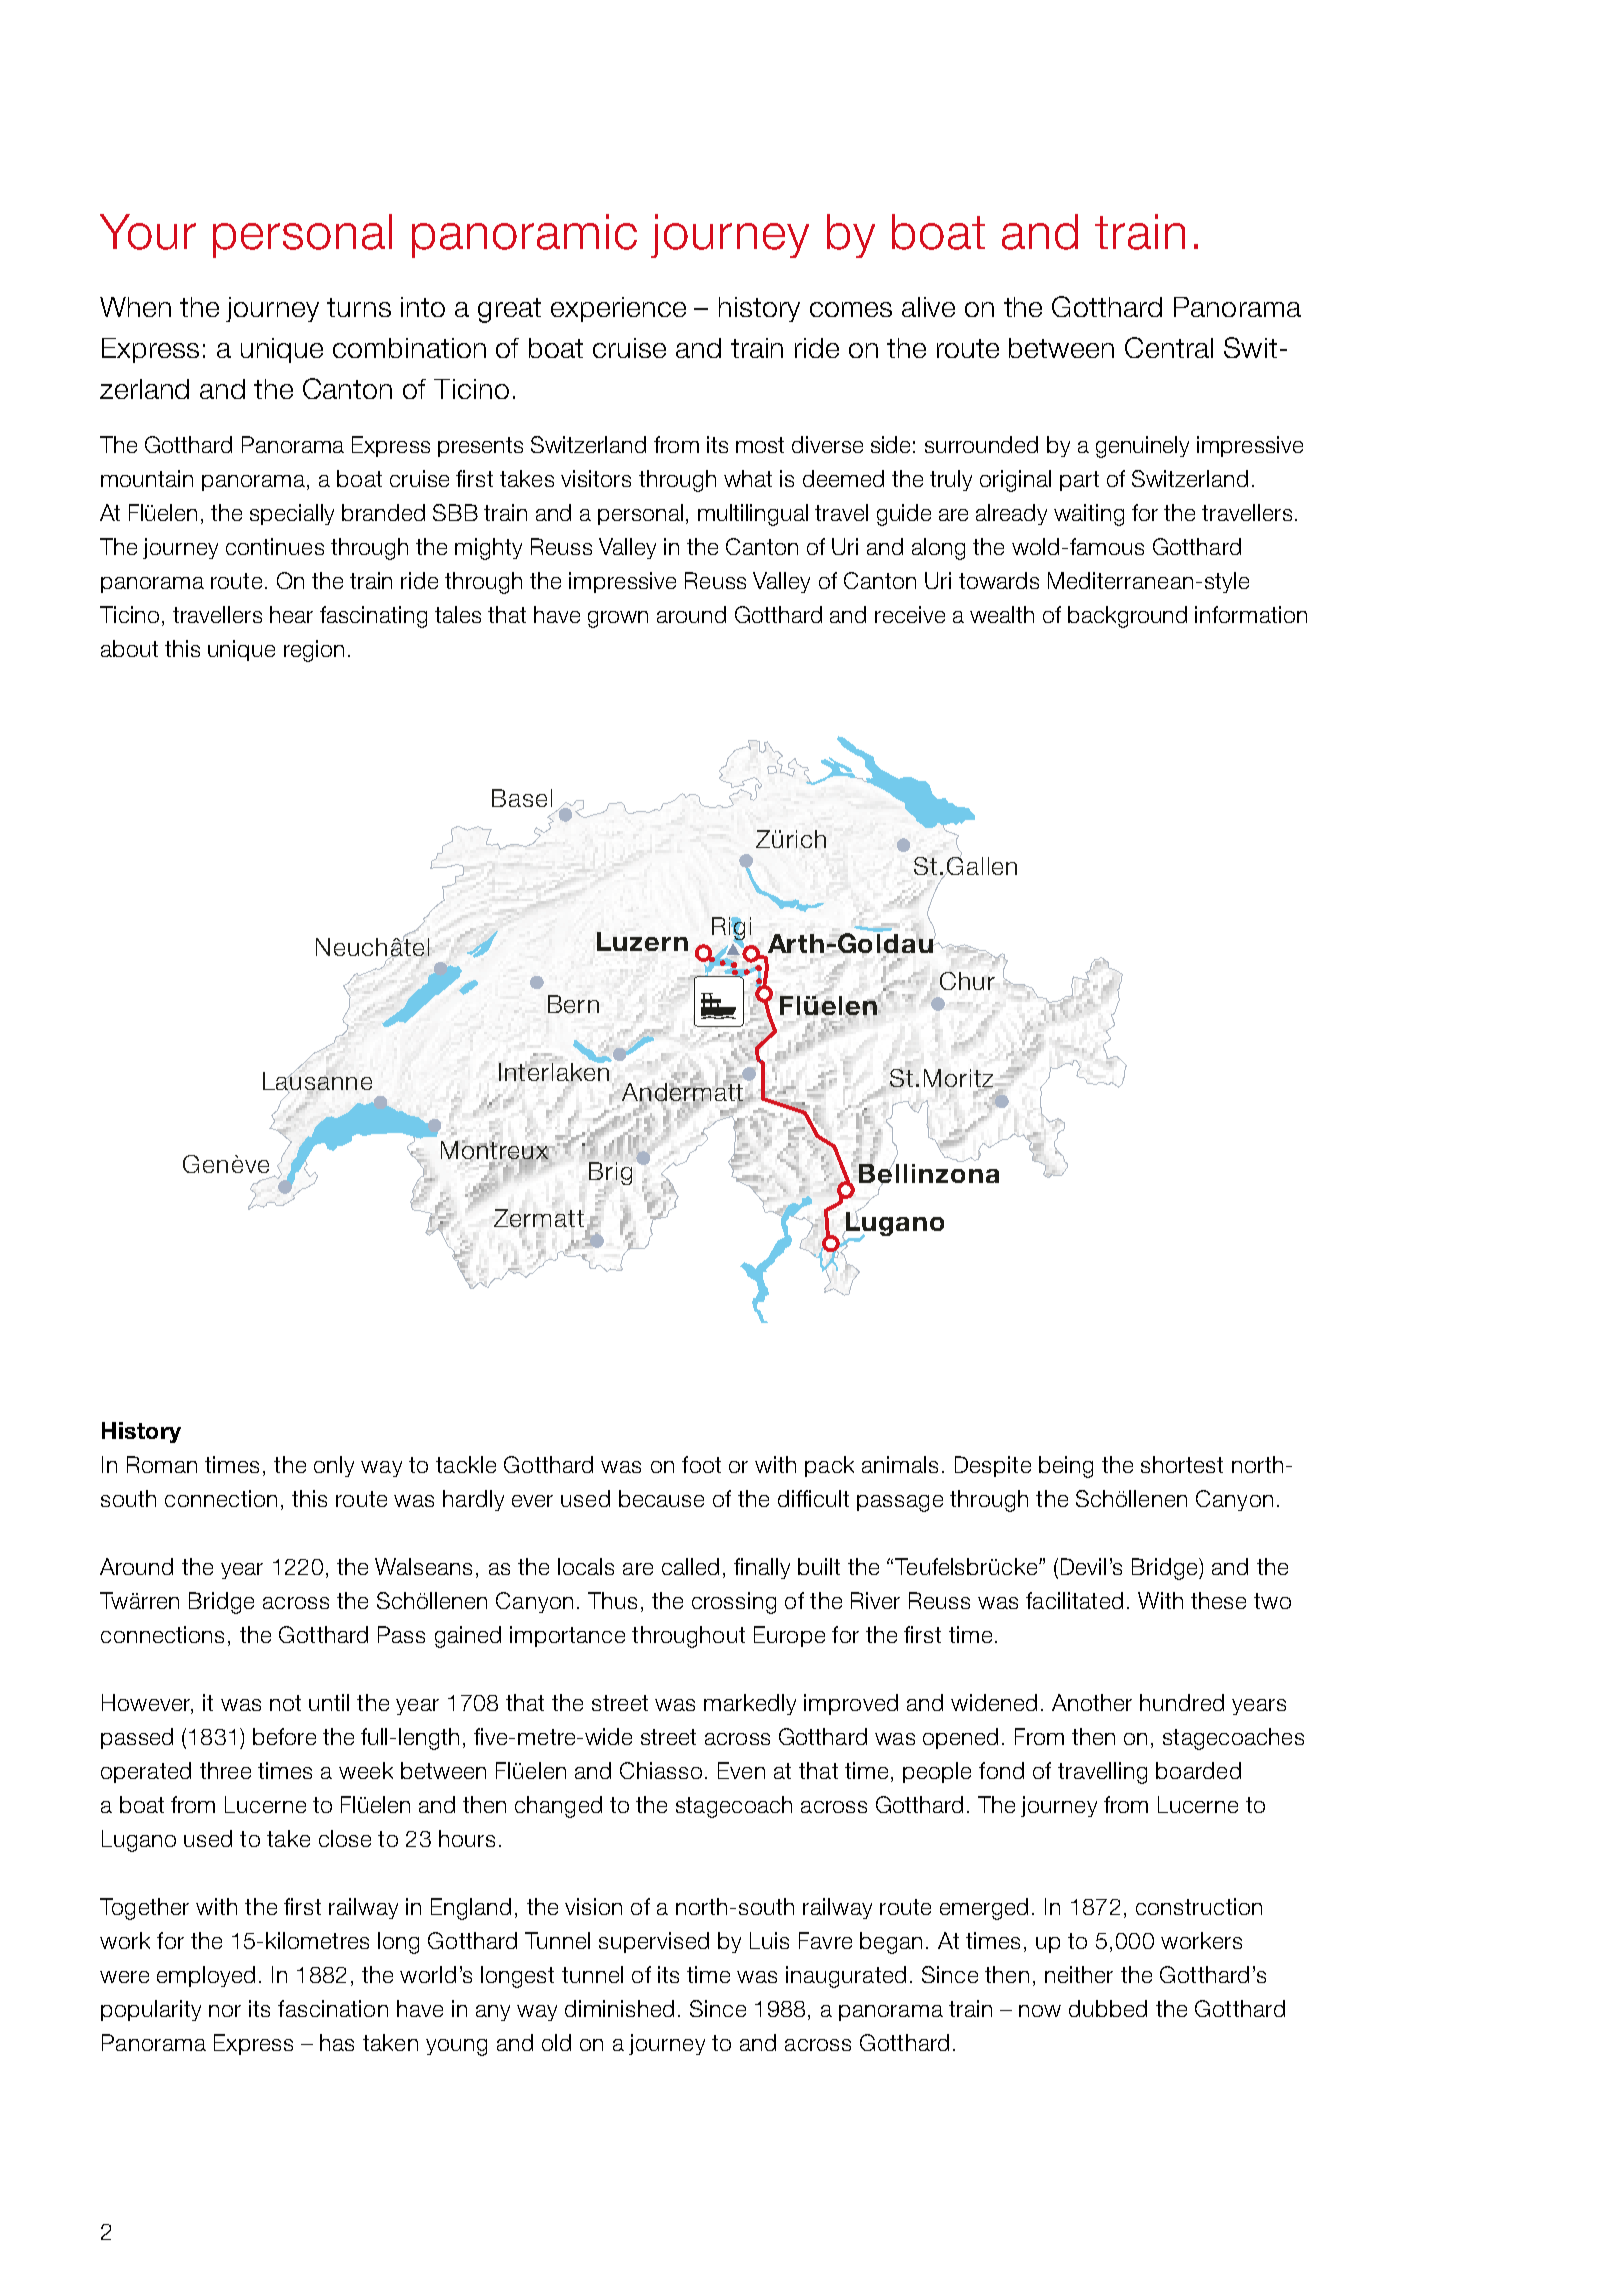 The height and width of the screenshot is (2290, 1619). Describe the element at coordinates (359, 307) in the screenshot. I see `turns` at that location.
